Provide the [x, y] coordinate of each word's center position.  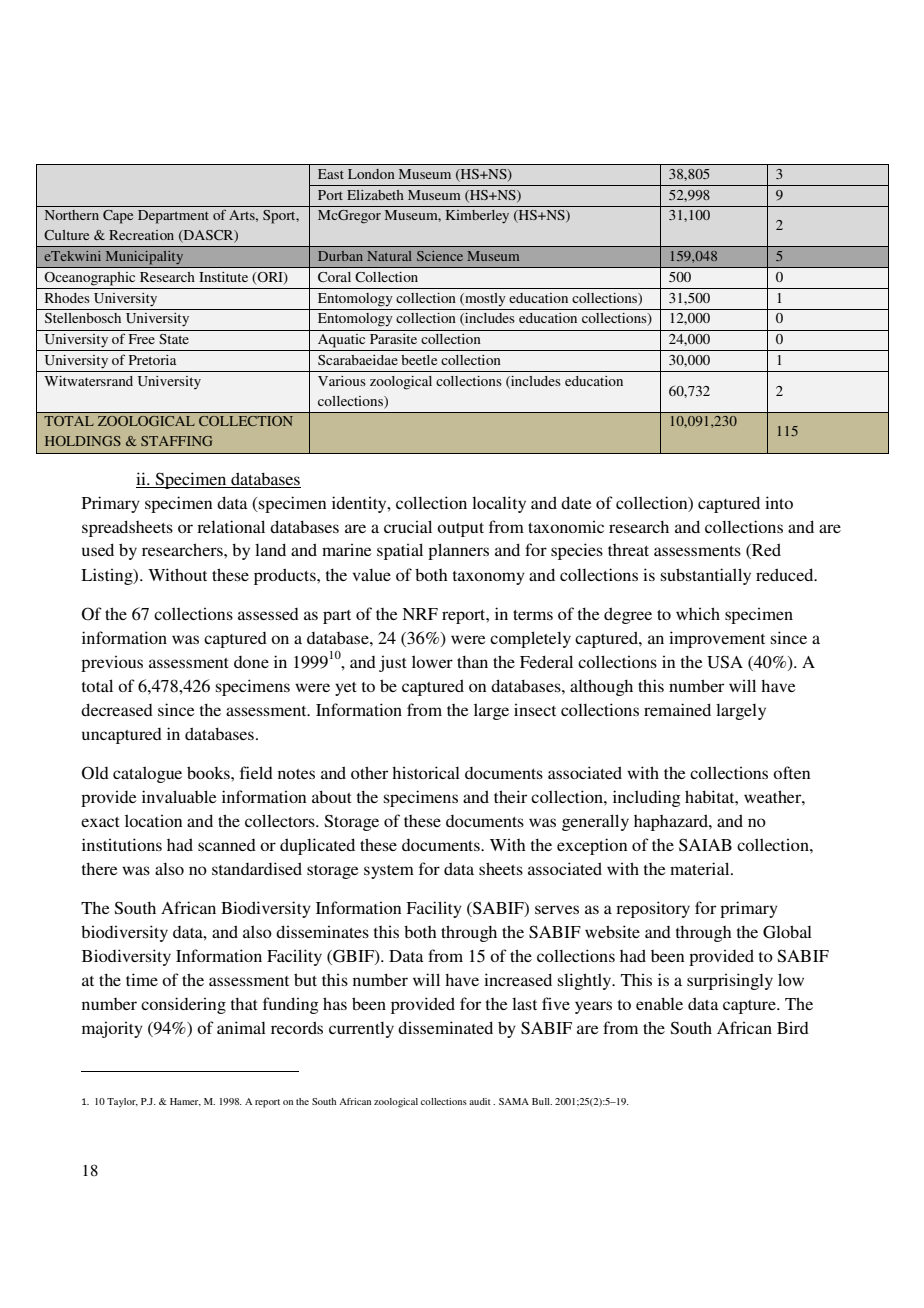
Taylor [122, 1102]
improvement [717, 639]
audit [480, 1101]
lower [432, 661]
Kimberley [477, 217]
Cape [118, 217]
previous [112, 663]
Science [440, 256]
